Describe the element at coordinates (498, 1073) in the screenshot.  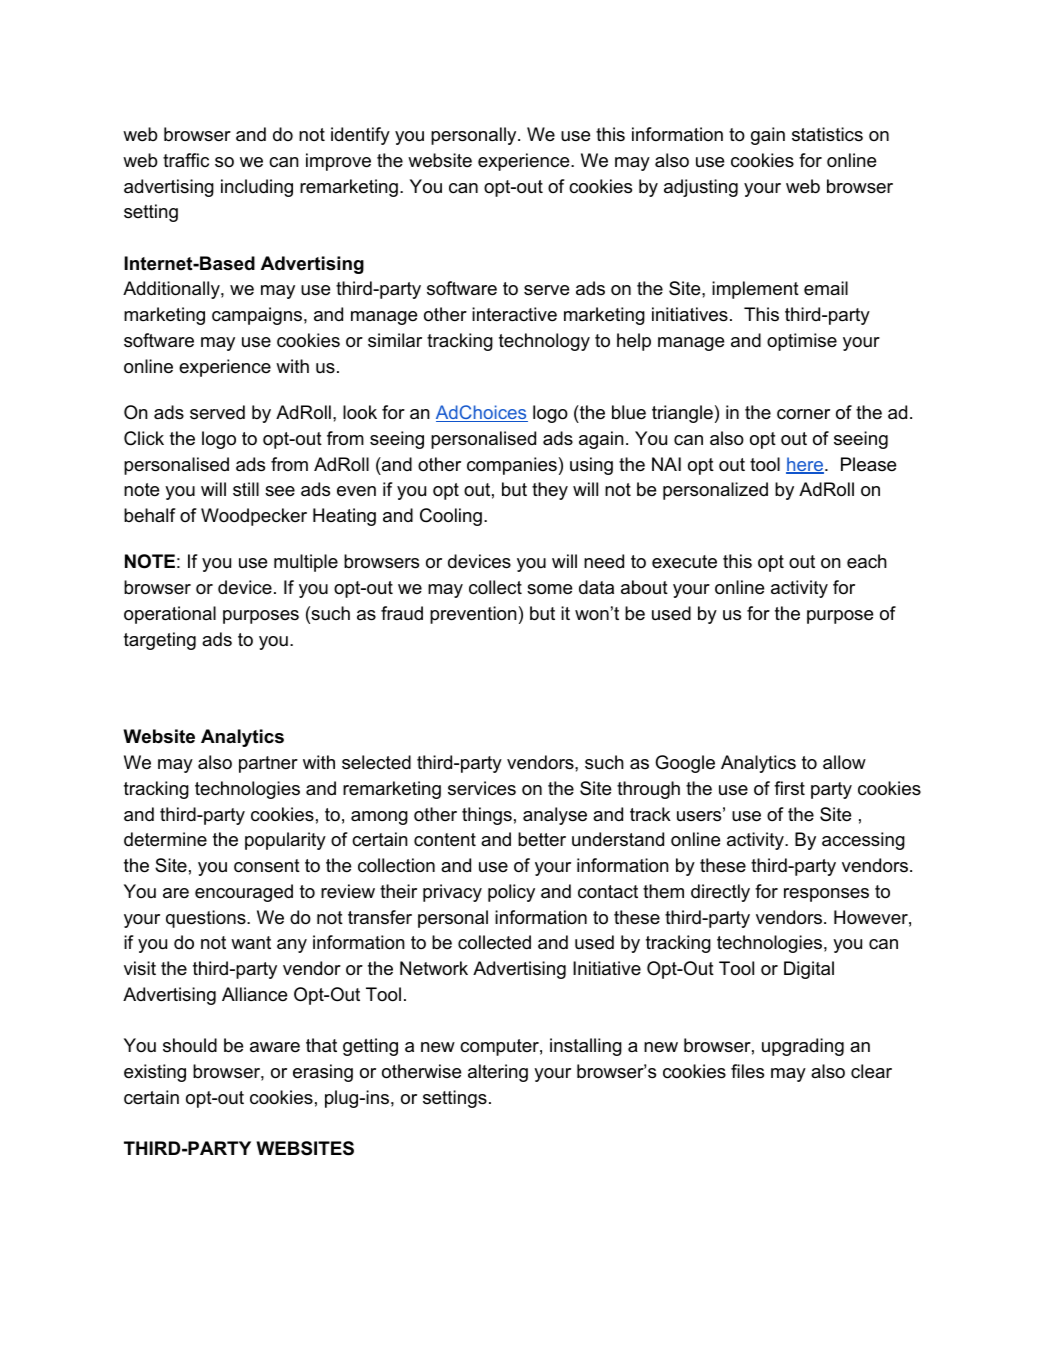
I see `altering` at that location.
